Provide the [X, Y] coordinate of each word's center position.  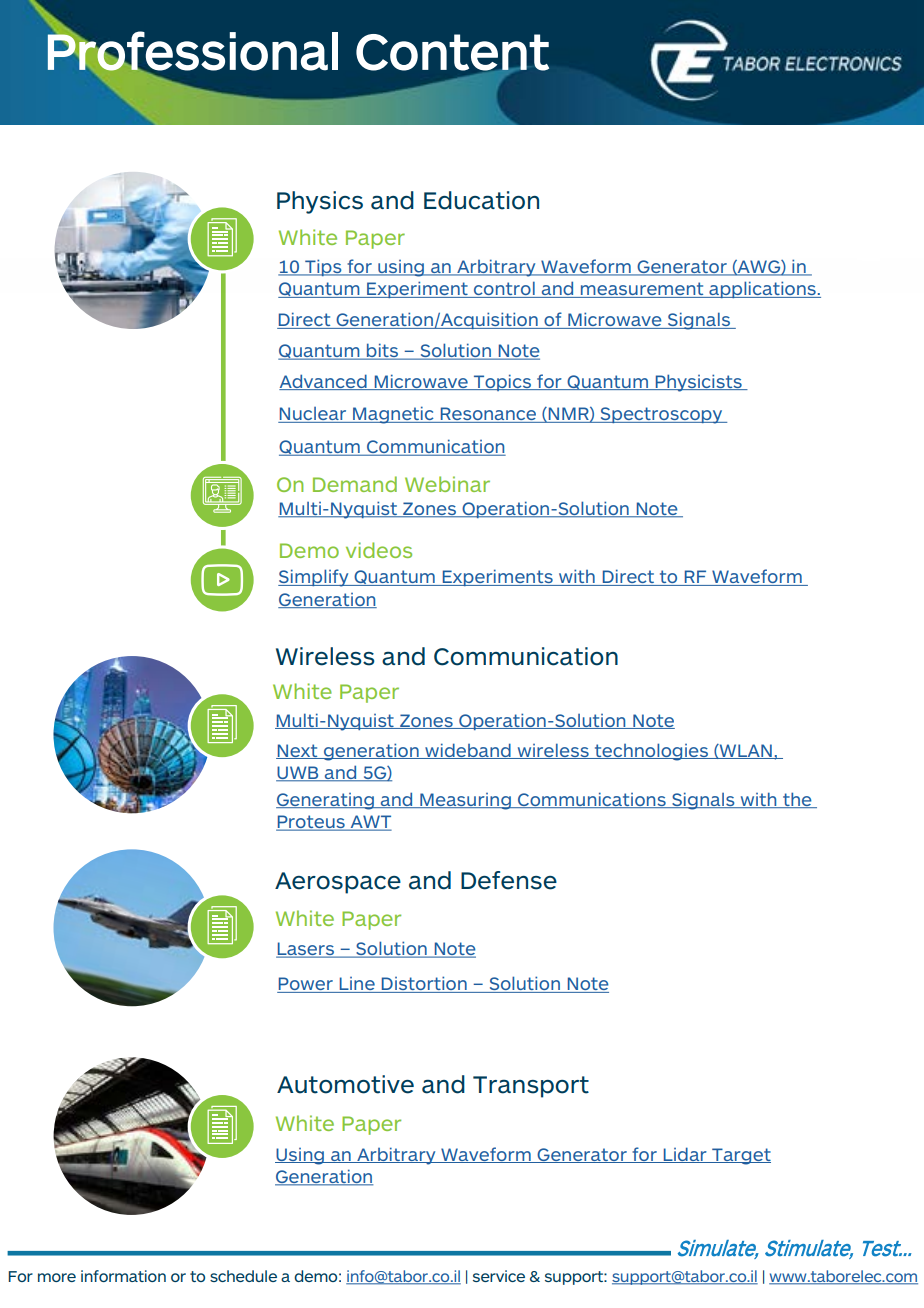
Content [452, 53]
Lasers [306, 950]
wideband [468, 751]
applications [762, 289]
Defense [509, 880]
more [57, 1277]
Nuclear [313, 415]
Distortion [424, 984]
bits [383, 351]
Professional [192, 51]
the [797, 800]
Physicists [698, 383]
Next [298, 751]
